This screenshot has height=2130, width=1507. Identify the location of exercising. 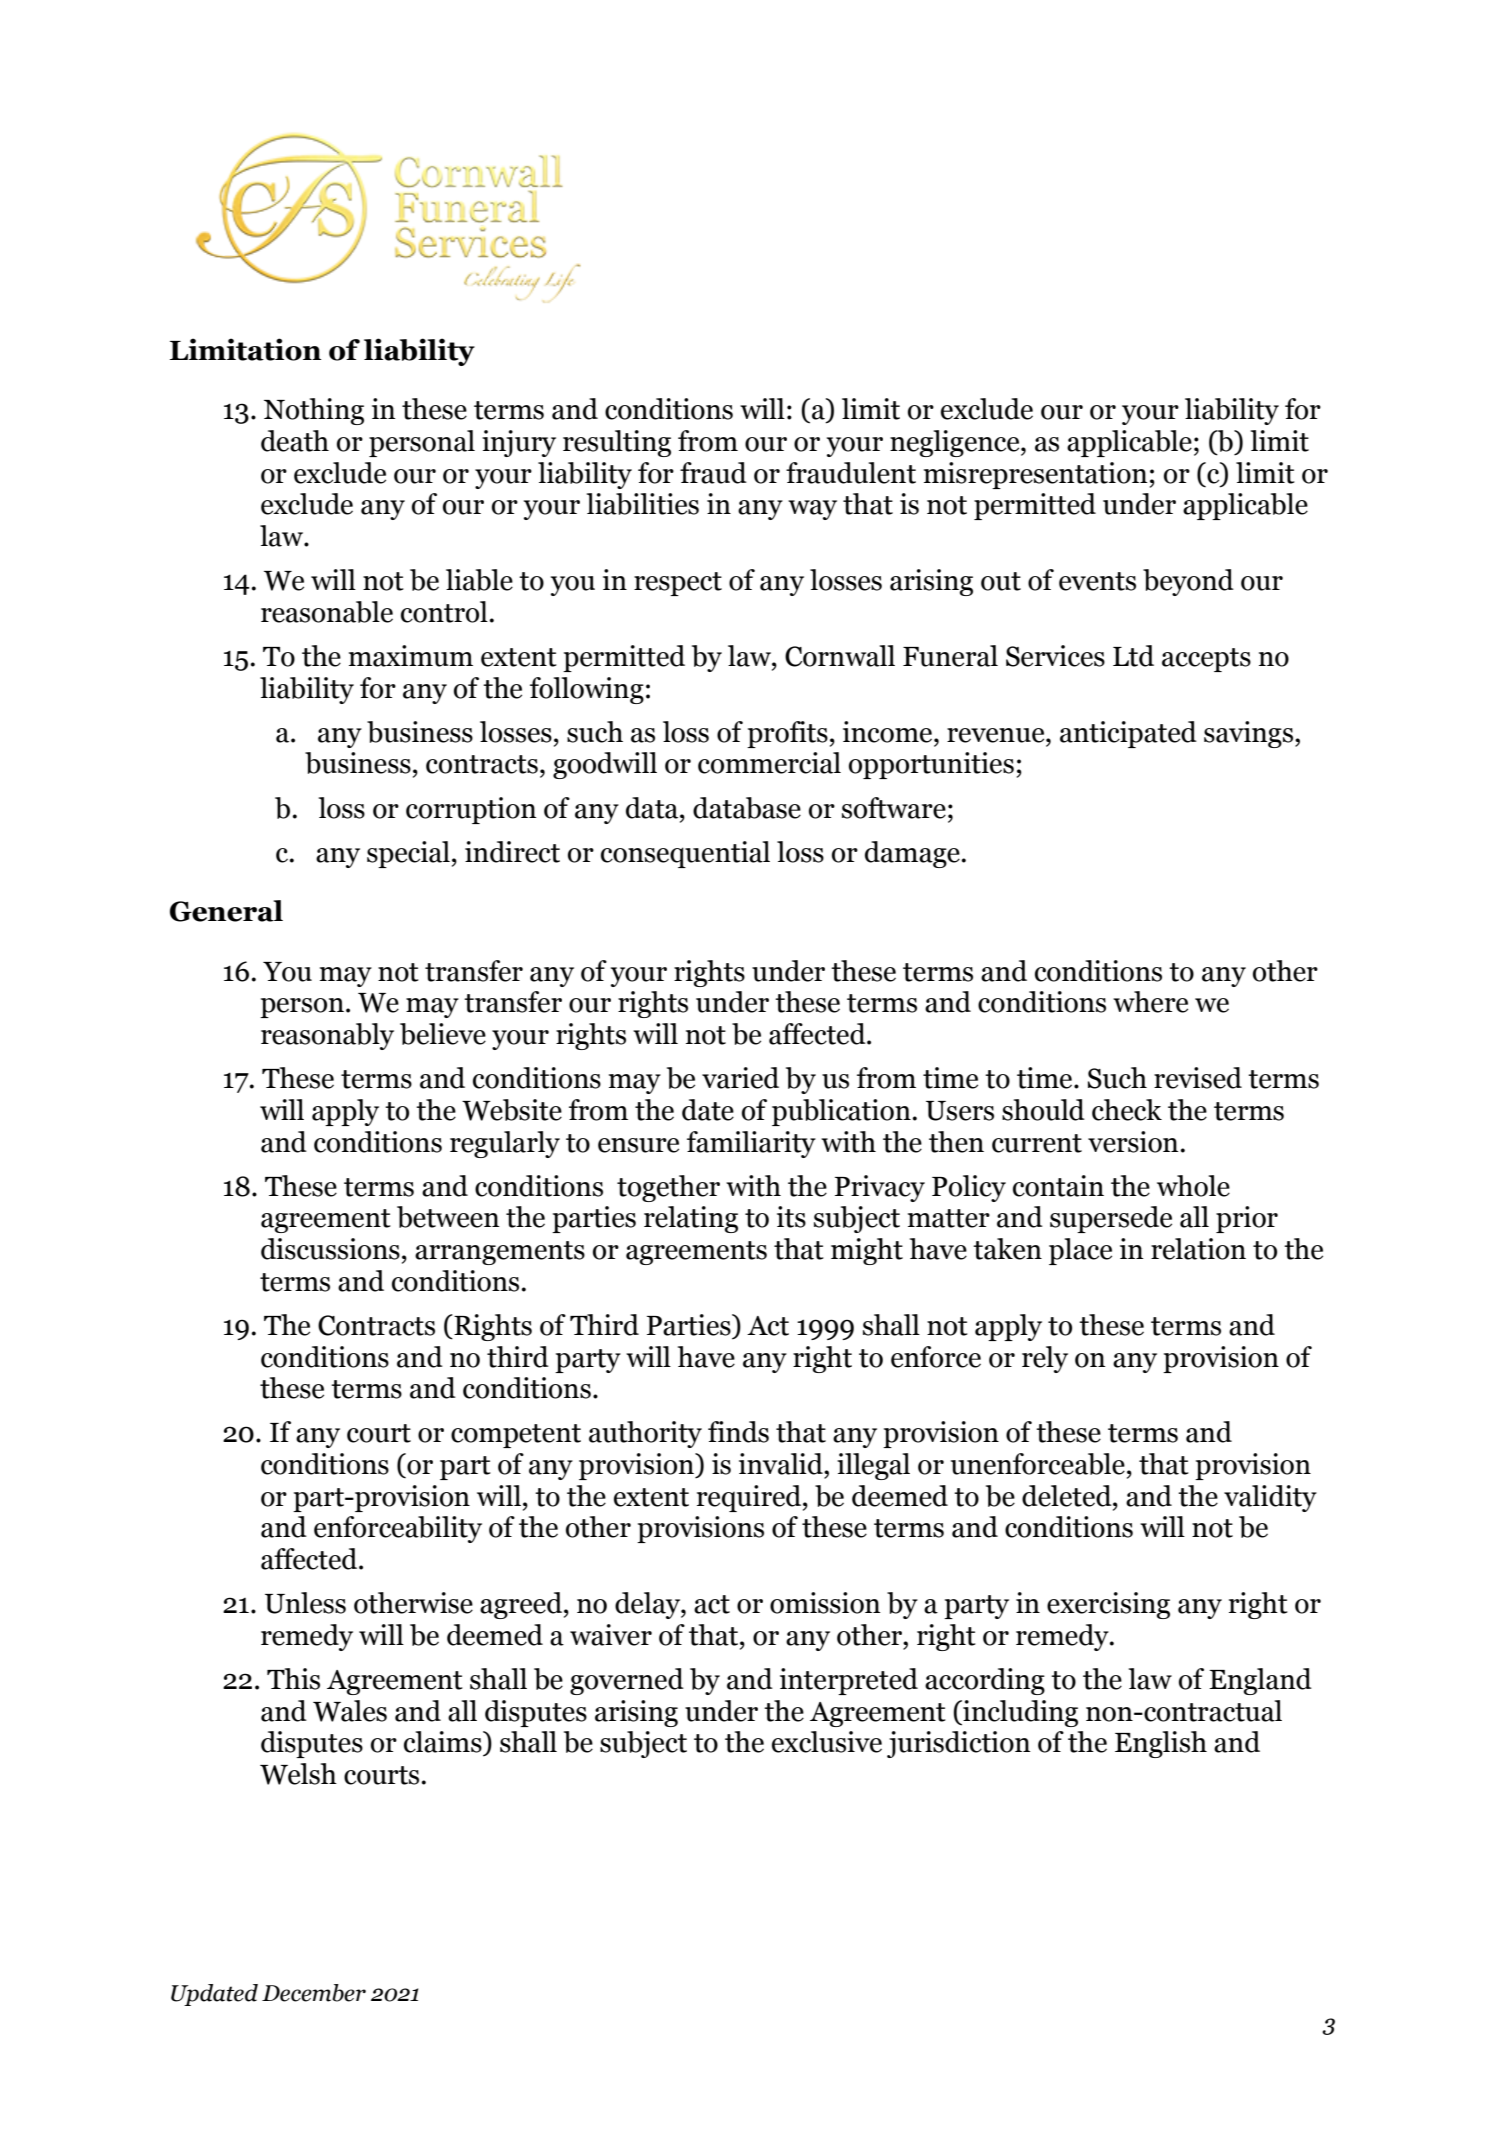
(1108, 1605).
